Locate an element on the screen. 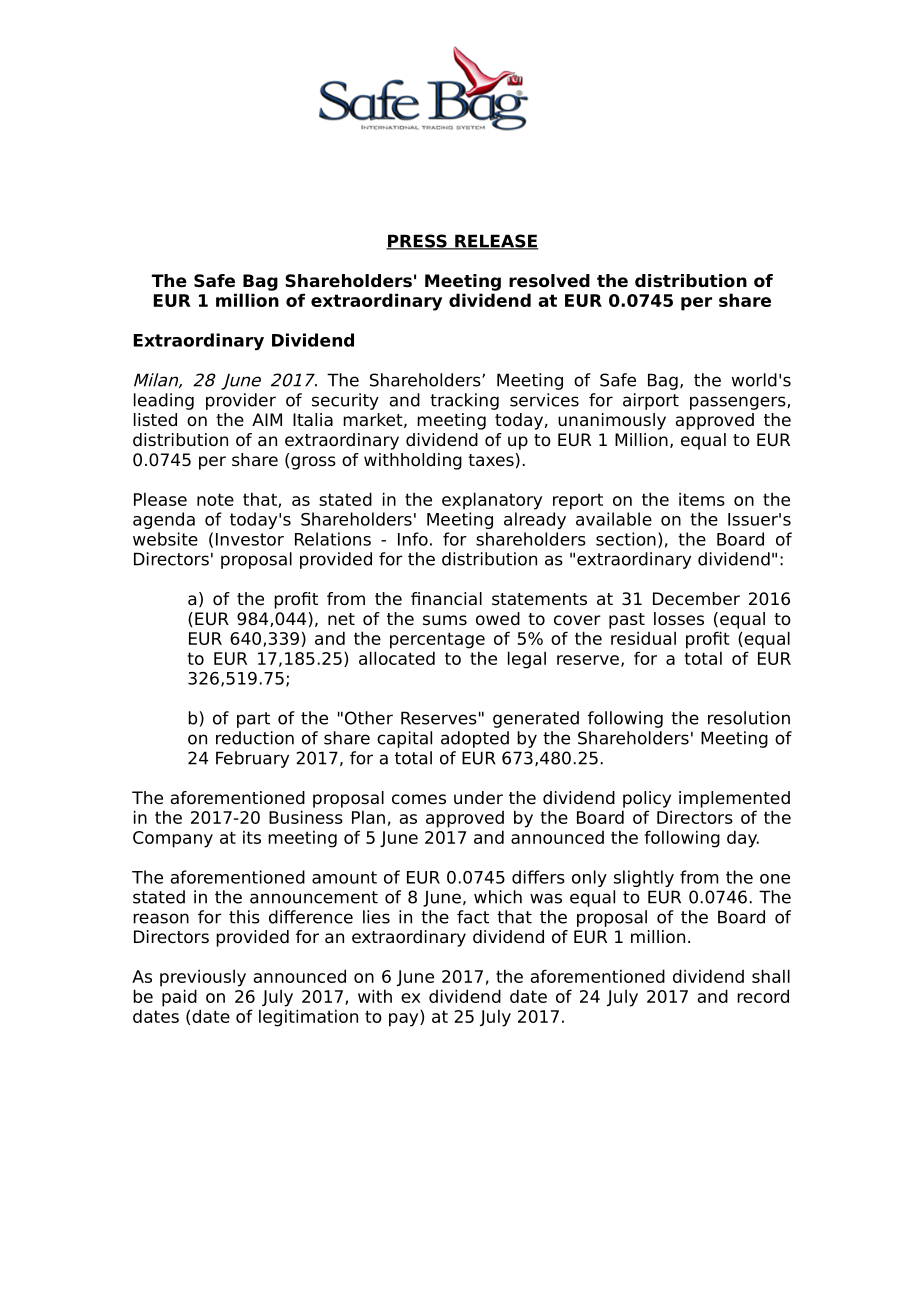 The image size is (924, 1308). previously is located at coordinates (203, 978).
